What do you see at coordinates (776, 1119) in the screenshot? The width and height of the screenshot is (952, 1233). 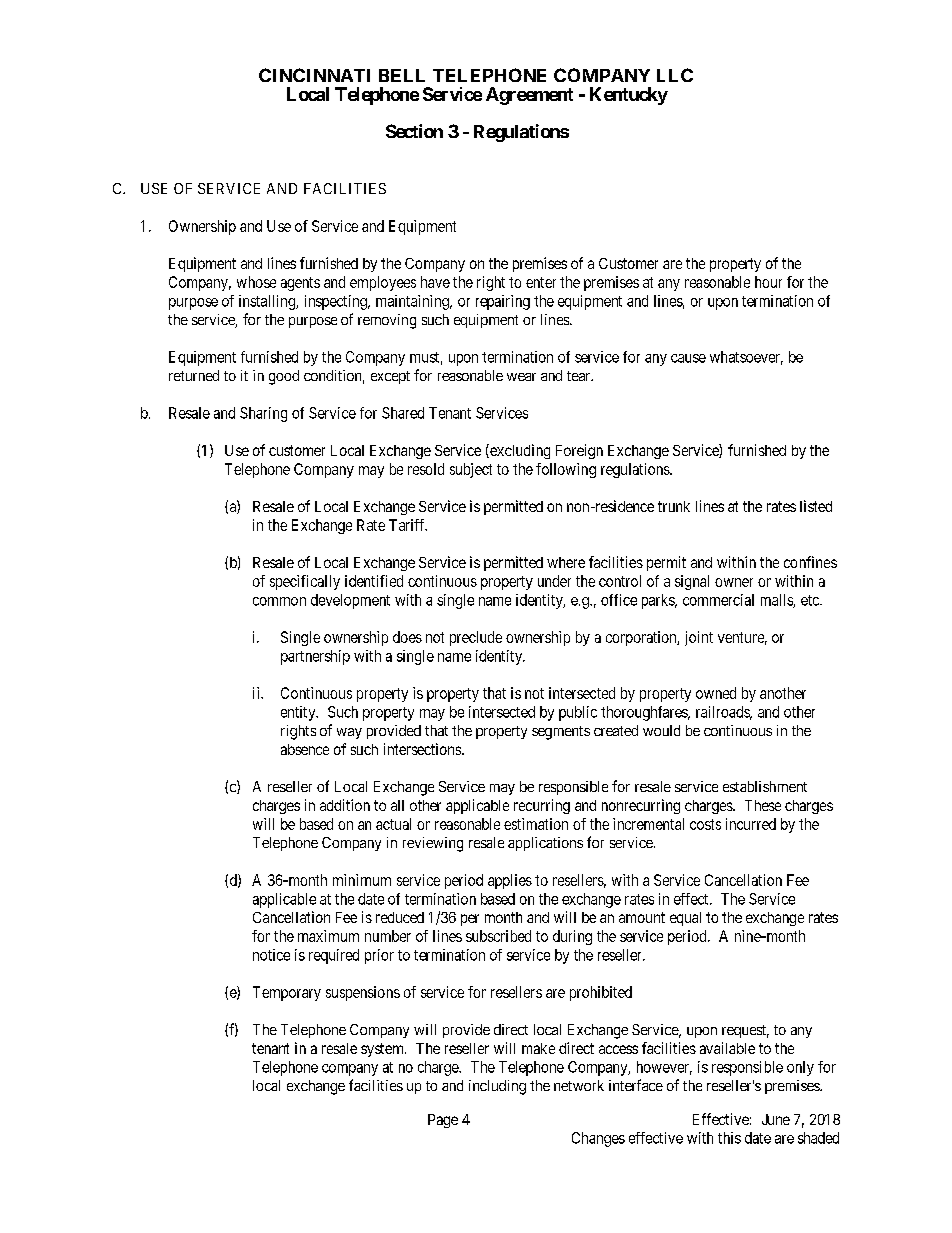 I see `June` at bounding box center [776, 1119].
